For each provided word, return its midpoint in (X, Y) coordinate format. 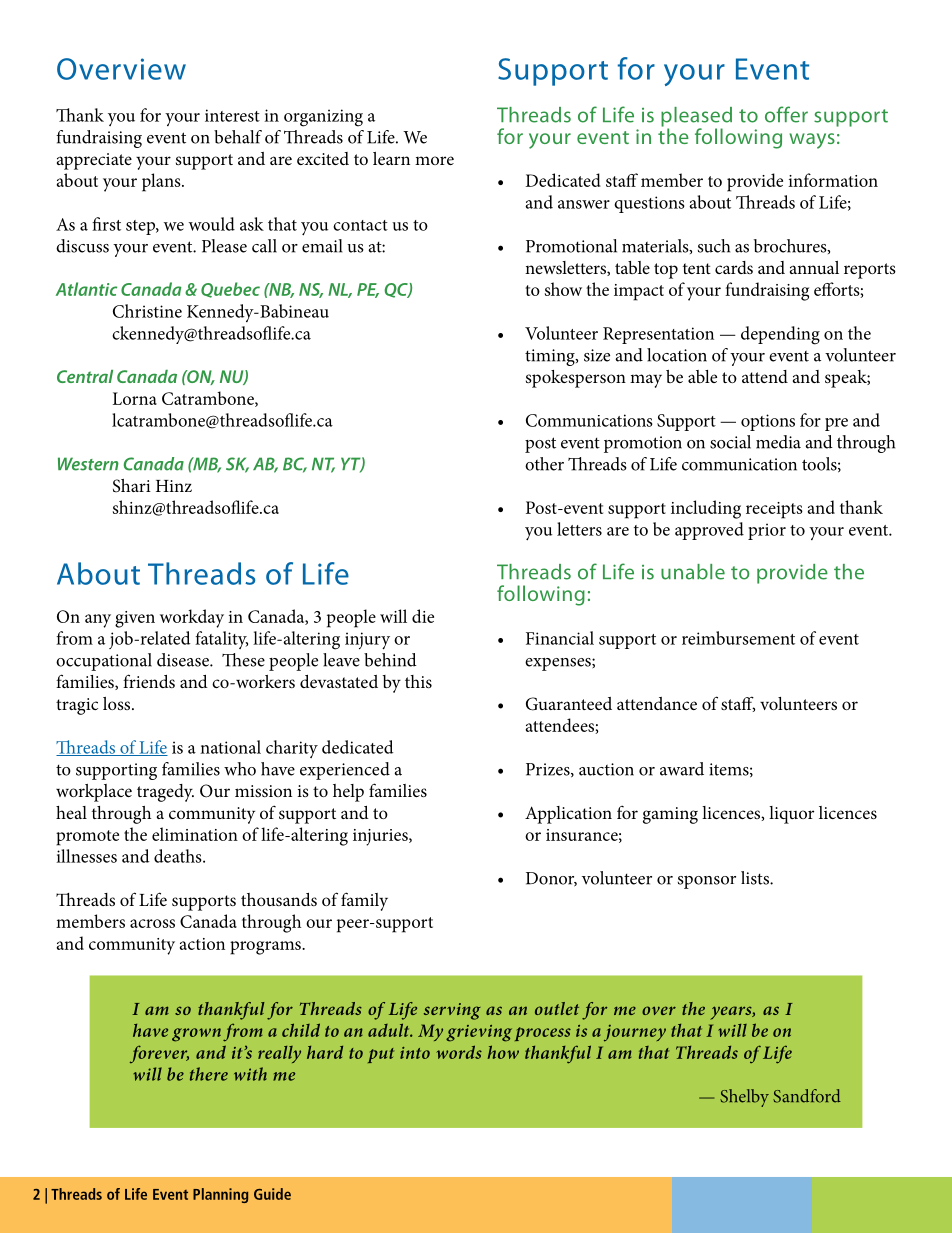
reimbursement (738, 638)
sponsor (707, 882)
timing (551, 357)
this (418, 681)
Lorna (135, 398)
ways (812, 141)
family (364, 901)
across (152, 923)
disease (184, 660)
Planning (220, 1195)
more (434, 160)
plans (162, 182)
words (459, 1052)
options (768, 422)
